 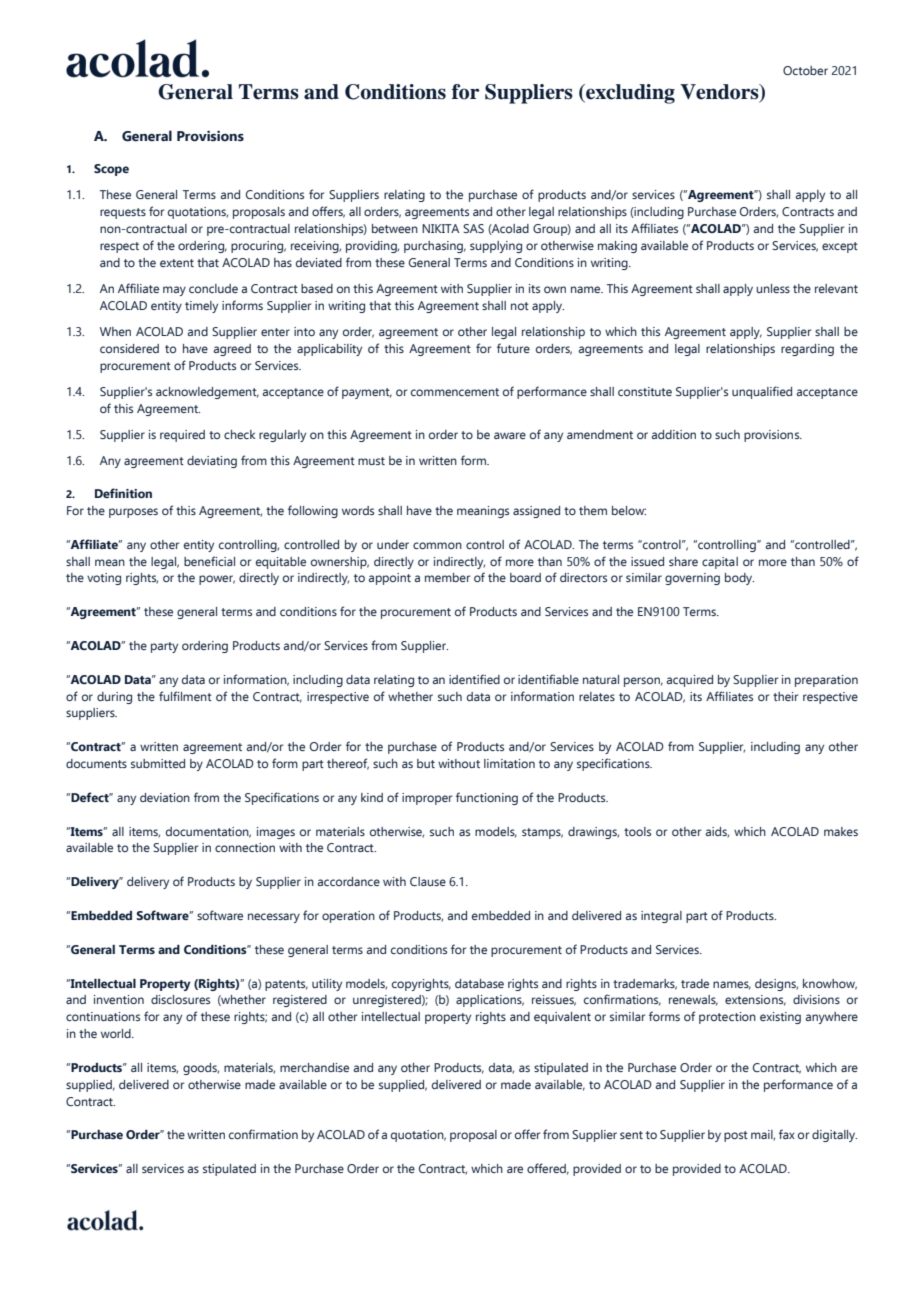 I want to click on post, so click(x=736, y=1136).
